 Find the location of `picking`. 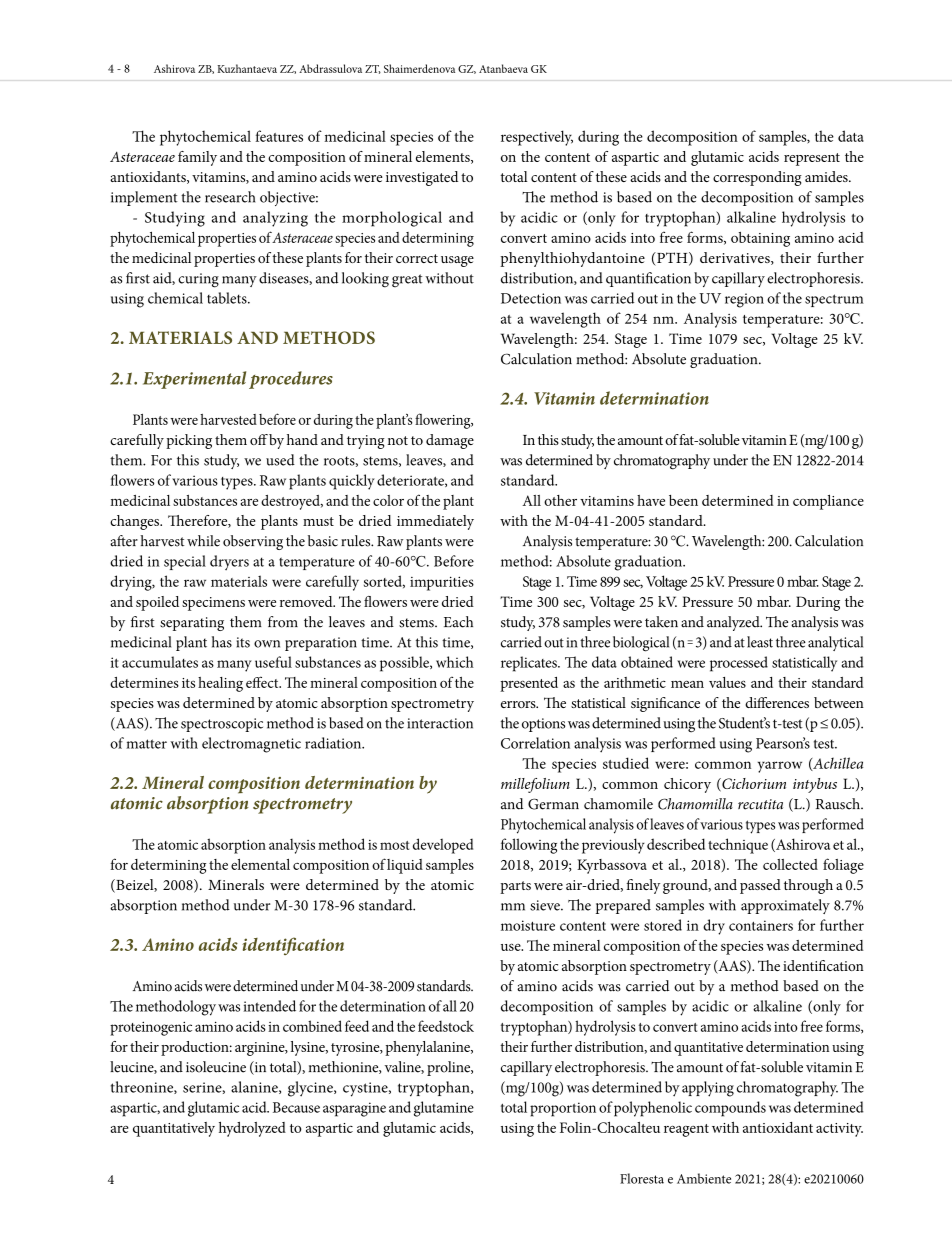

picking is located at coordinates (189, 441).
